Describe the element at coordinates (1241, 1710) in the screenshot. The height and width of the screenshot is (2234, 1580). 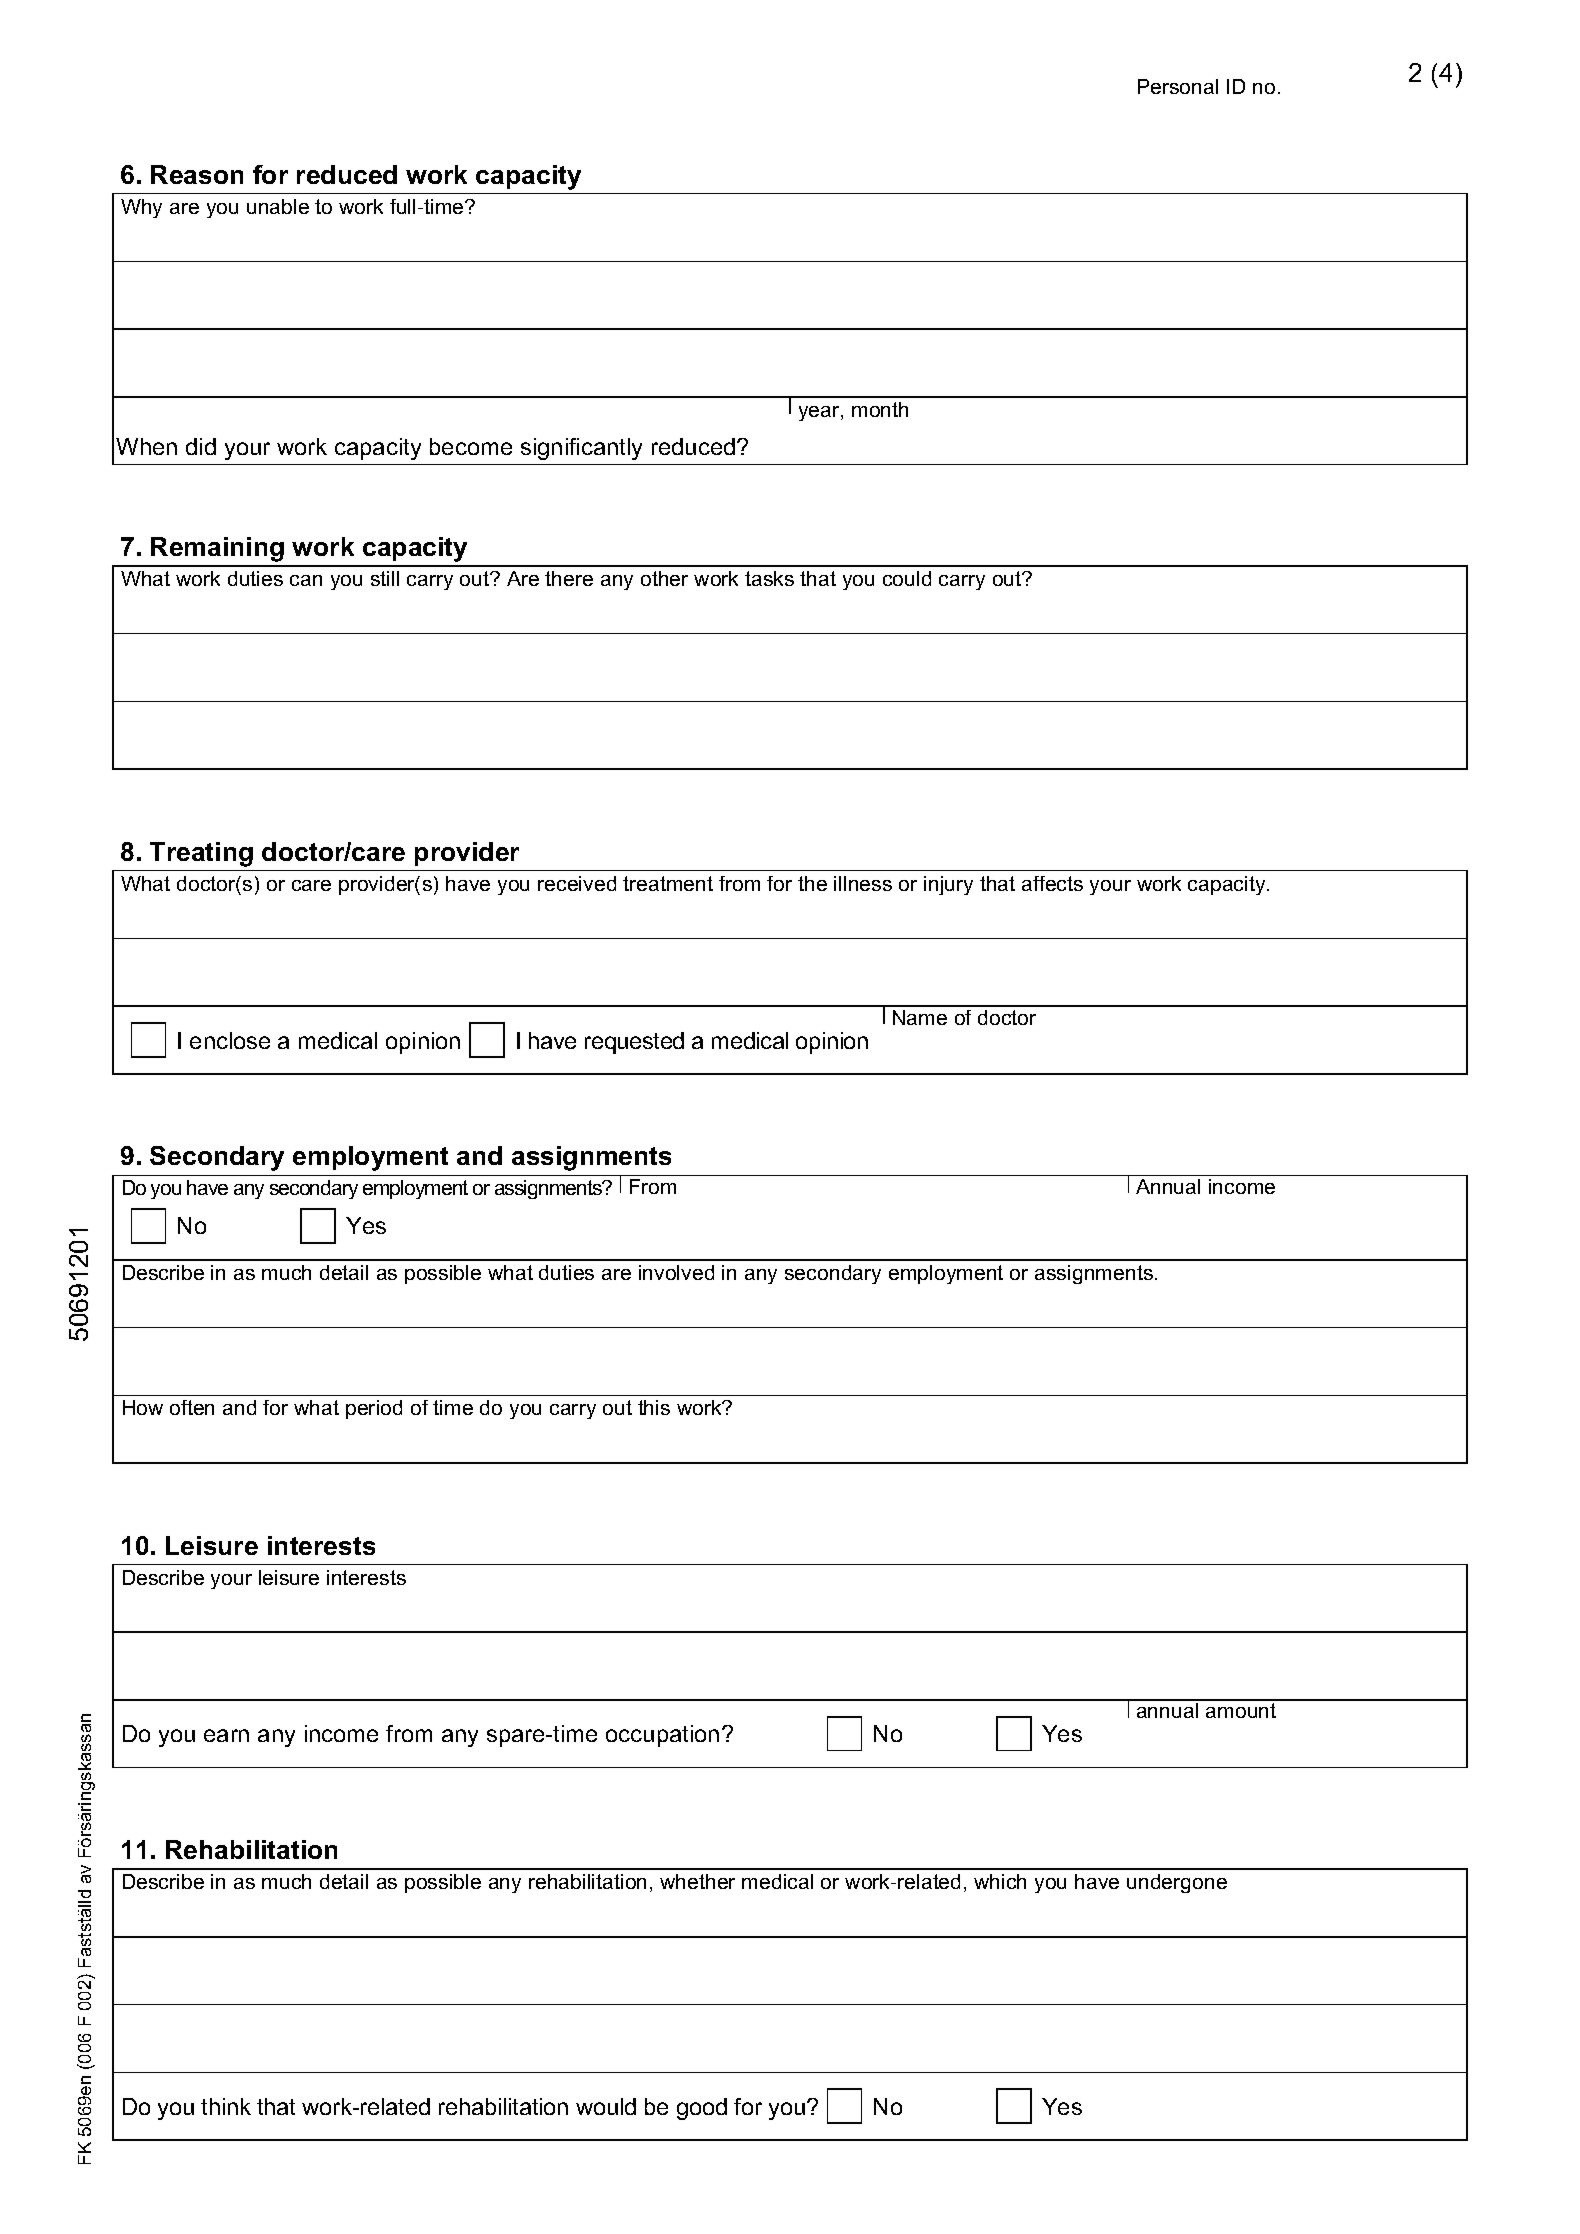
I see `amount` at that location.
